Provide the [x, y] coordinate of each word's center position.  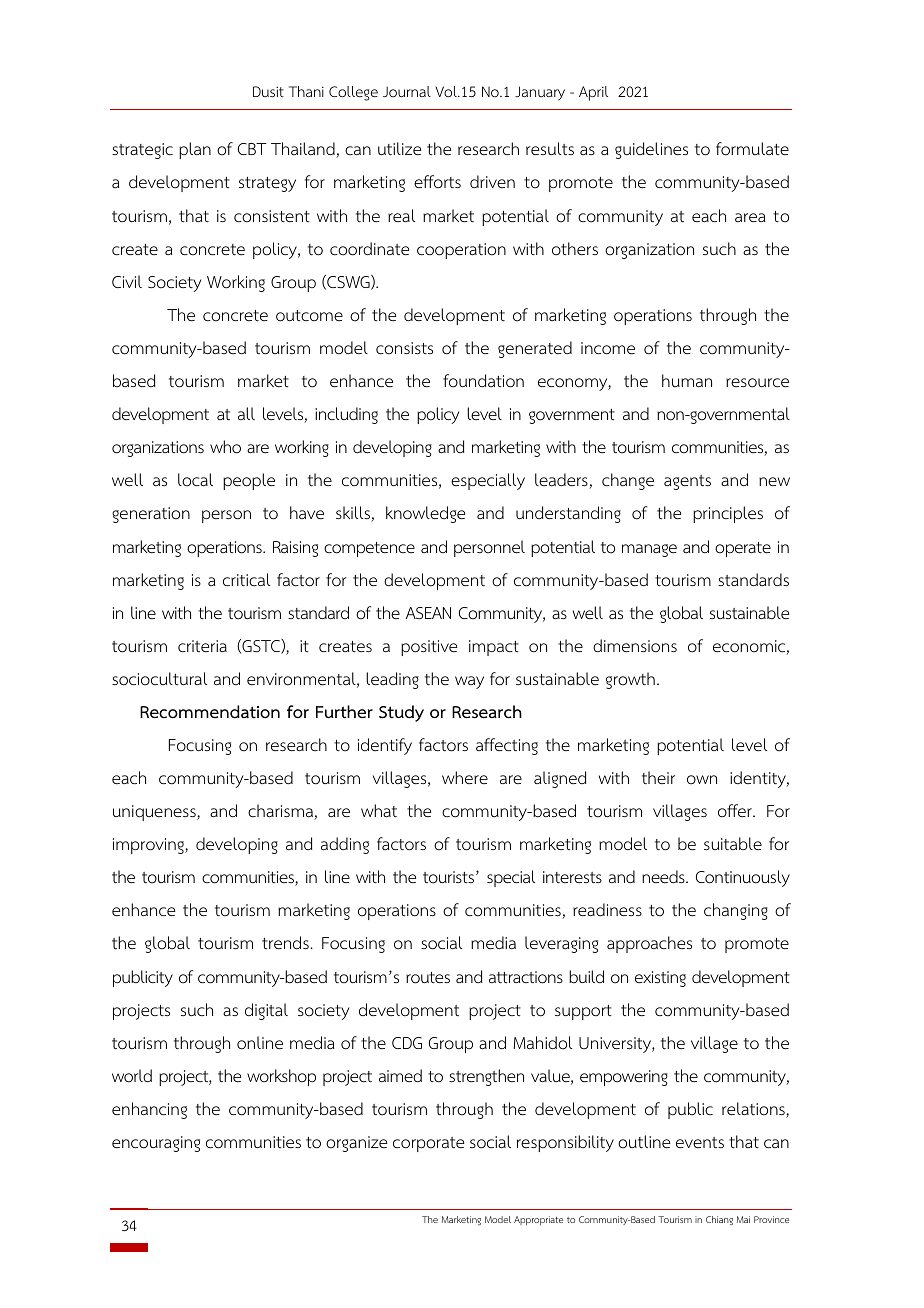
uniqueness [155, 813]
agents [687, 482]
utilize [399, 149]
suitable [733, 844]
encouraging [156, 1144]
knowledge [425, 514]
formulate [752, 149]
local [195, 480]
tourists [448, 877]
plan [195, 150]
